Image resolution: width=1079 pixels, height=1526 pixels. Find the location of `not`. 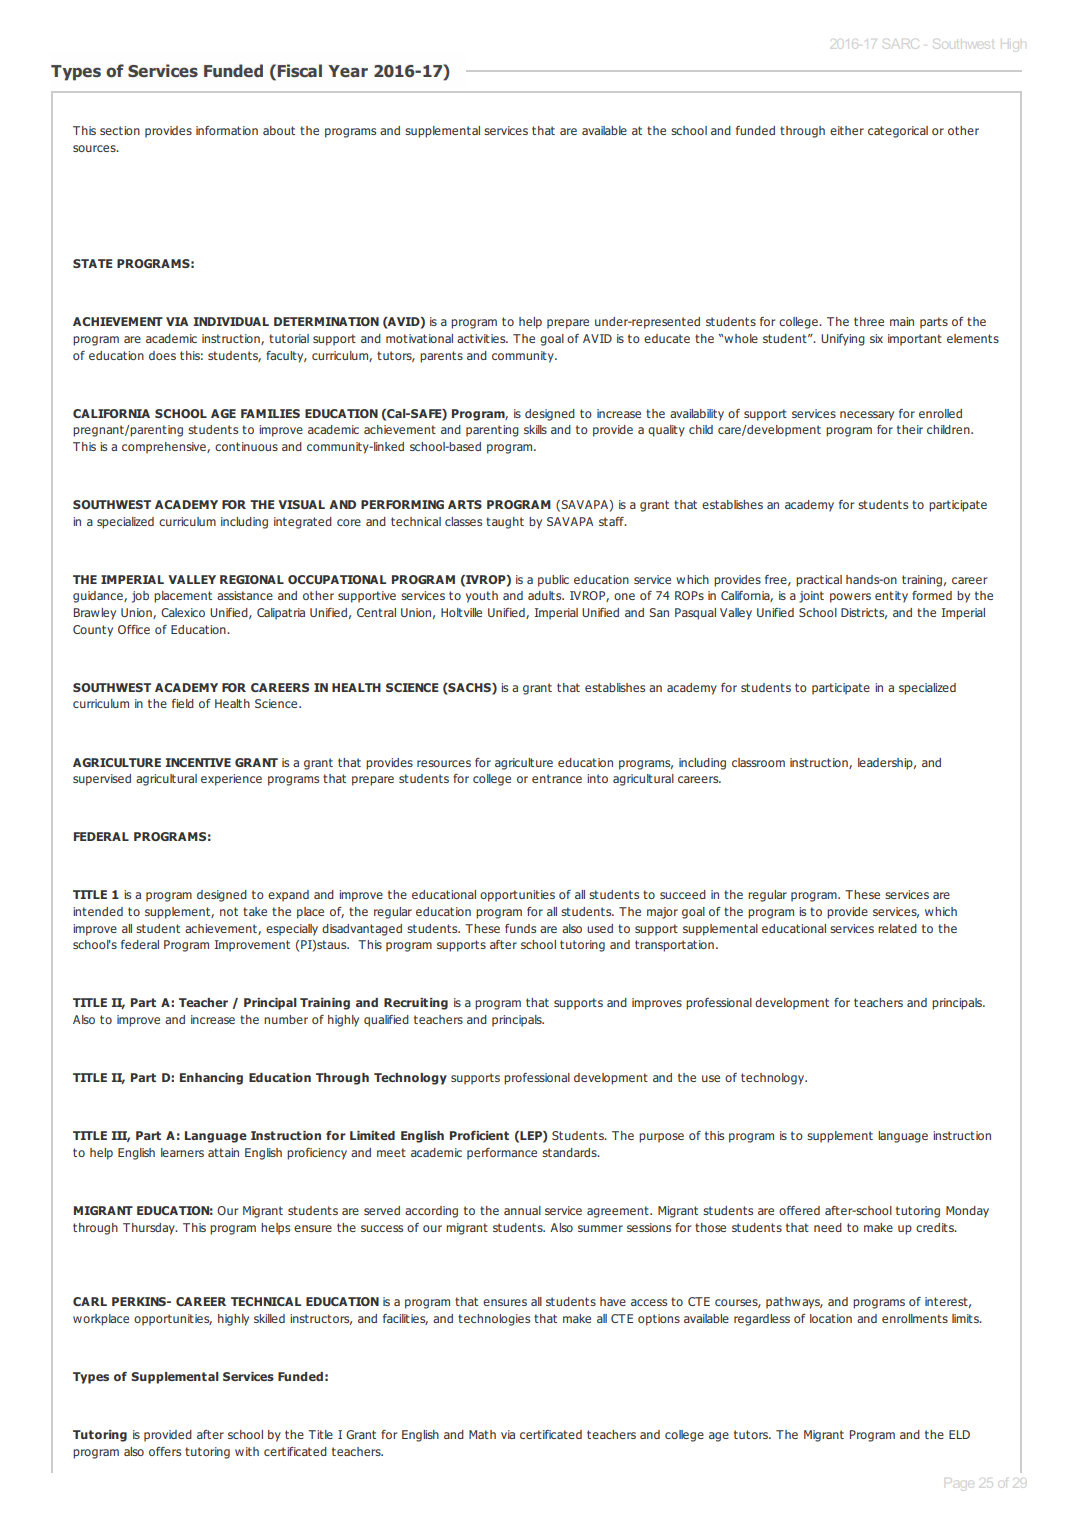

not is located at coordinates (229, 911).
